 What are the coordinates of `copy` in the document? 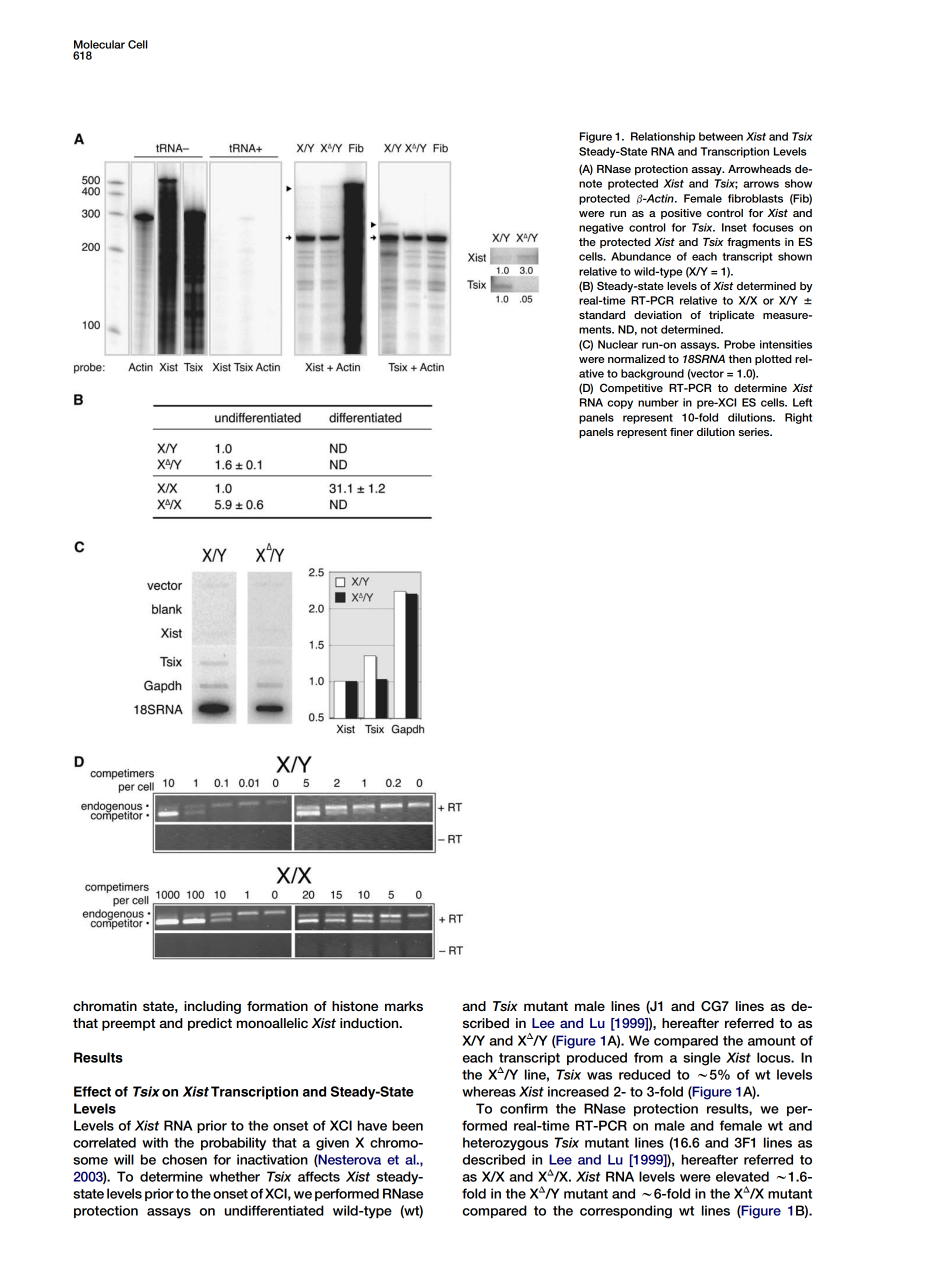 It's located at (620, 404).
